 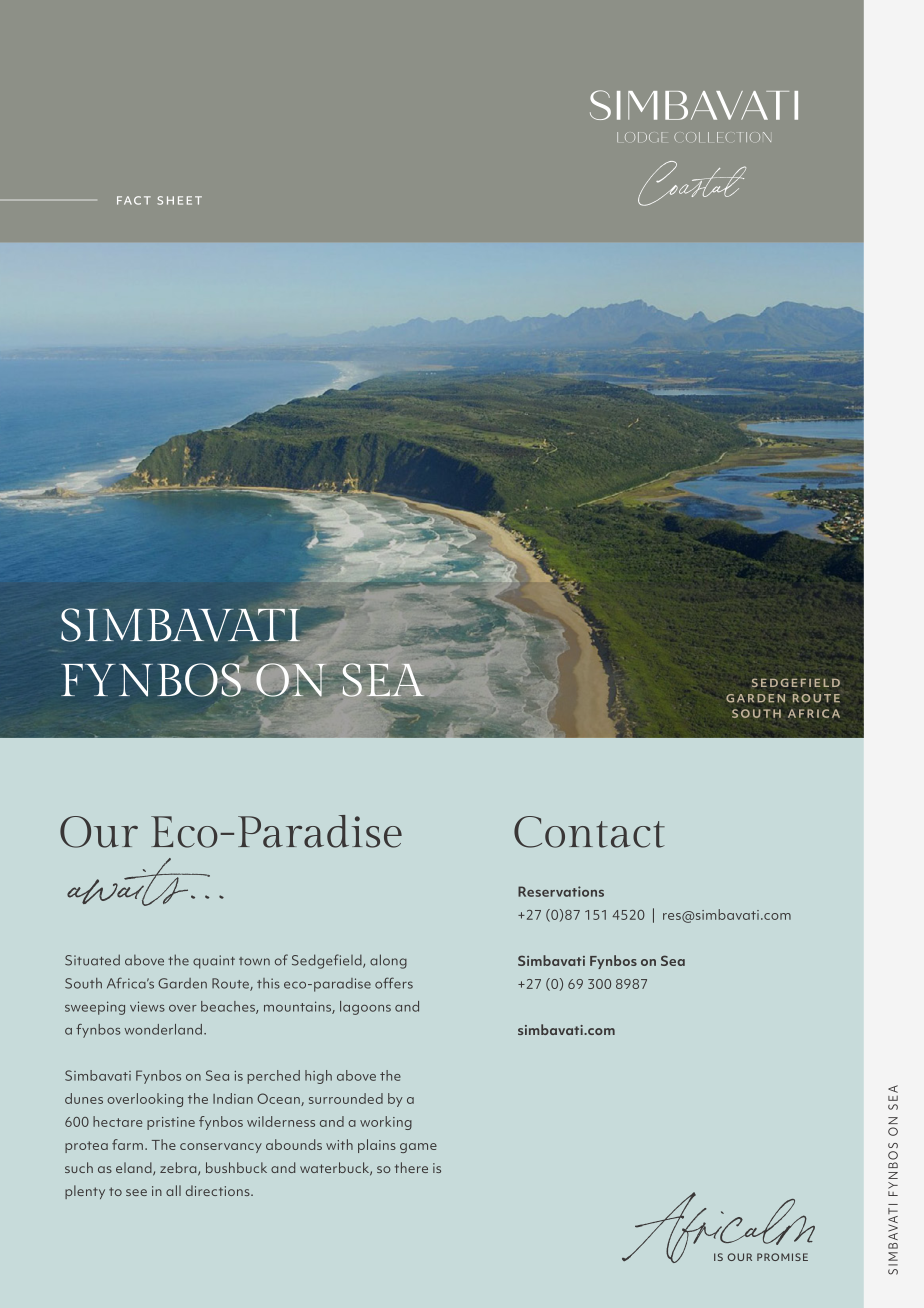 I want to click on surrounded, so click(x=346, y=1098).
